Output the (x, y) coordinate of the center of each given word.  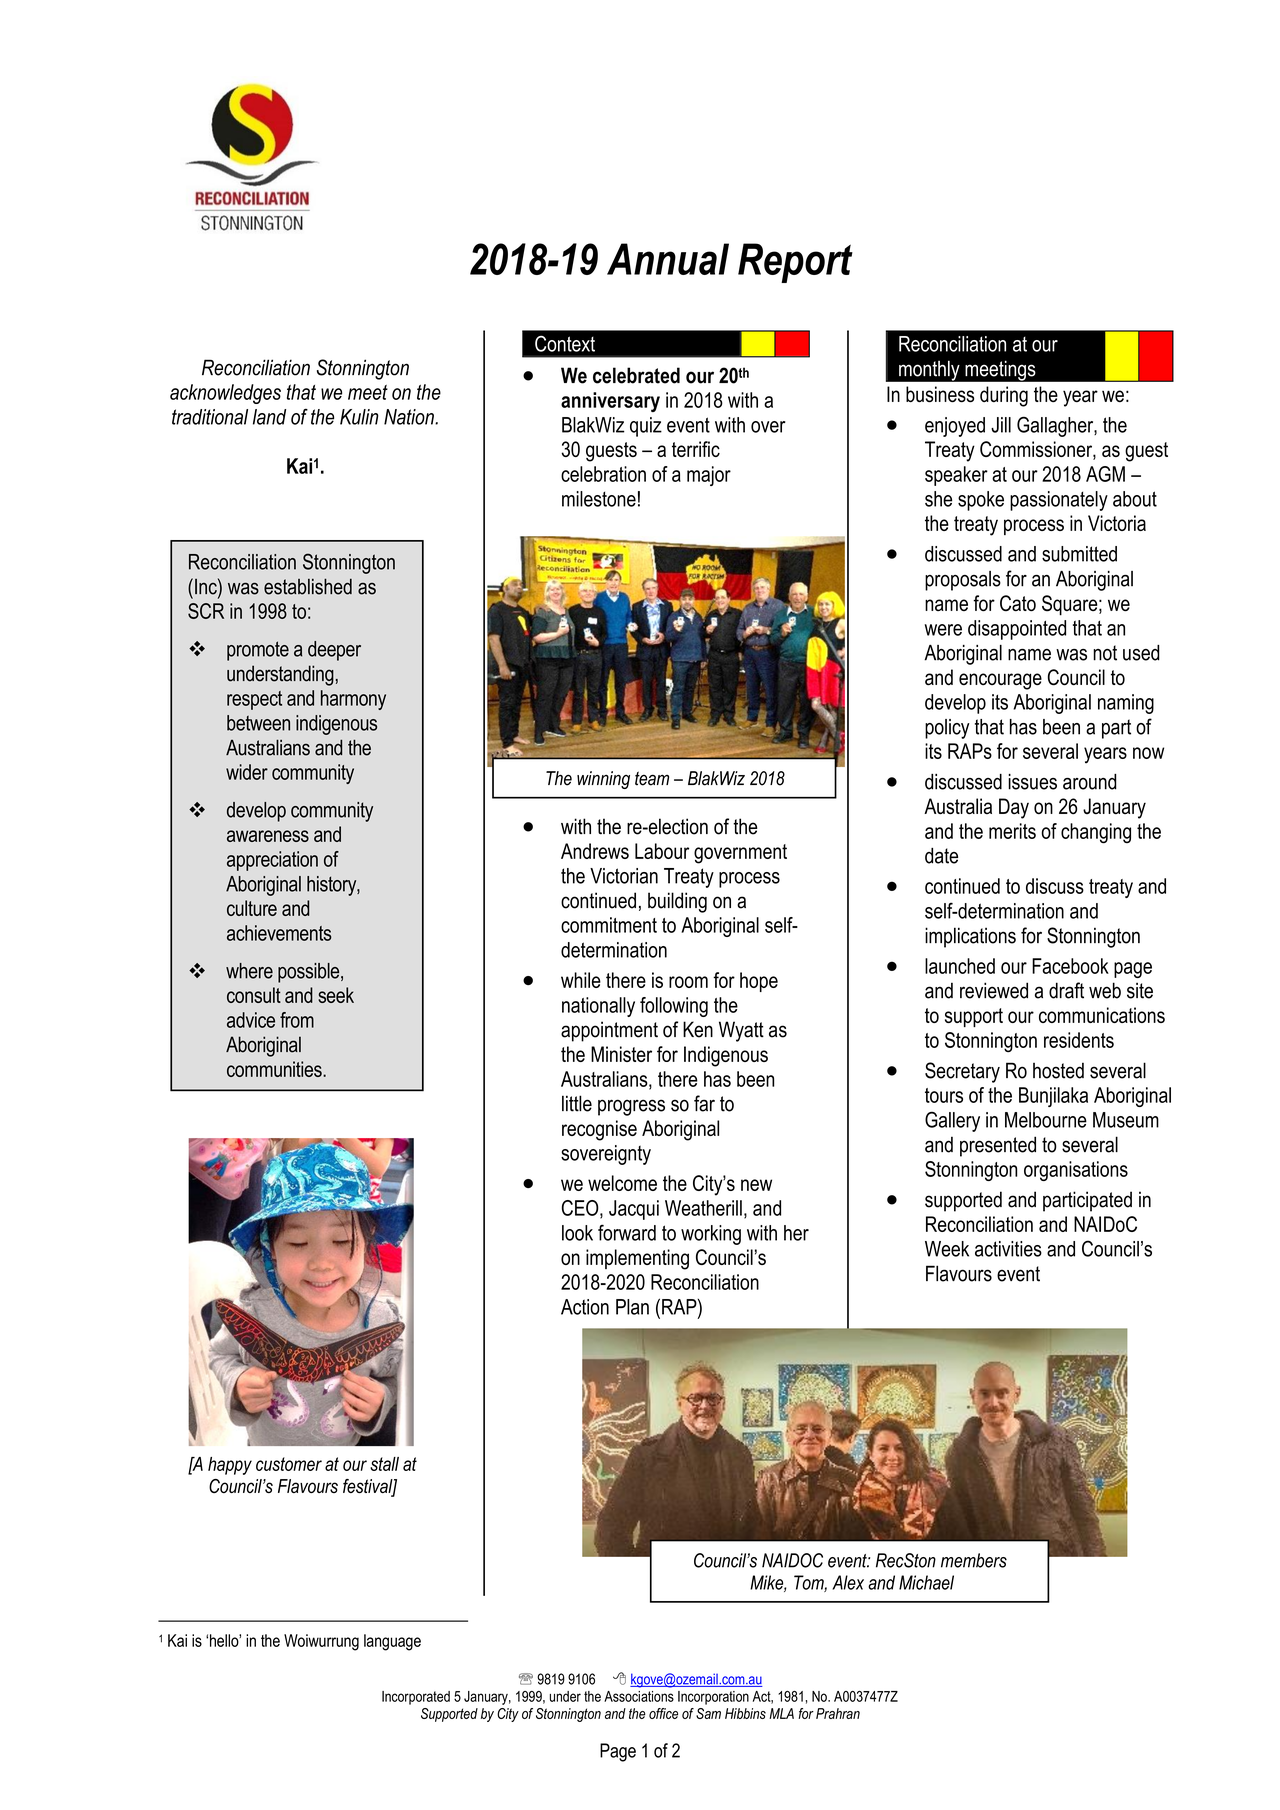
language (392, 1642)
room (688, 982)
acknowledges (225, 394)
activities (1008, 1249)
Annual (668, 259)
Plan (632, 1307)
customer (289, 1464)
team (652, 778)
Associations (639, 1696)
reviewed (994, 990)
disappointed (1017, 630)
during (1004, 396)
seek (336, 995)
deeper (334, 651)
